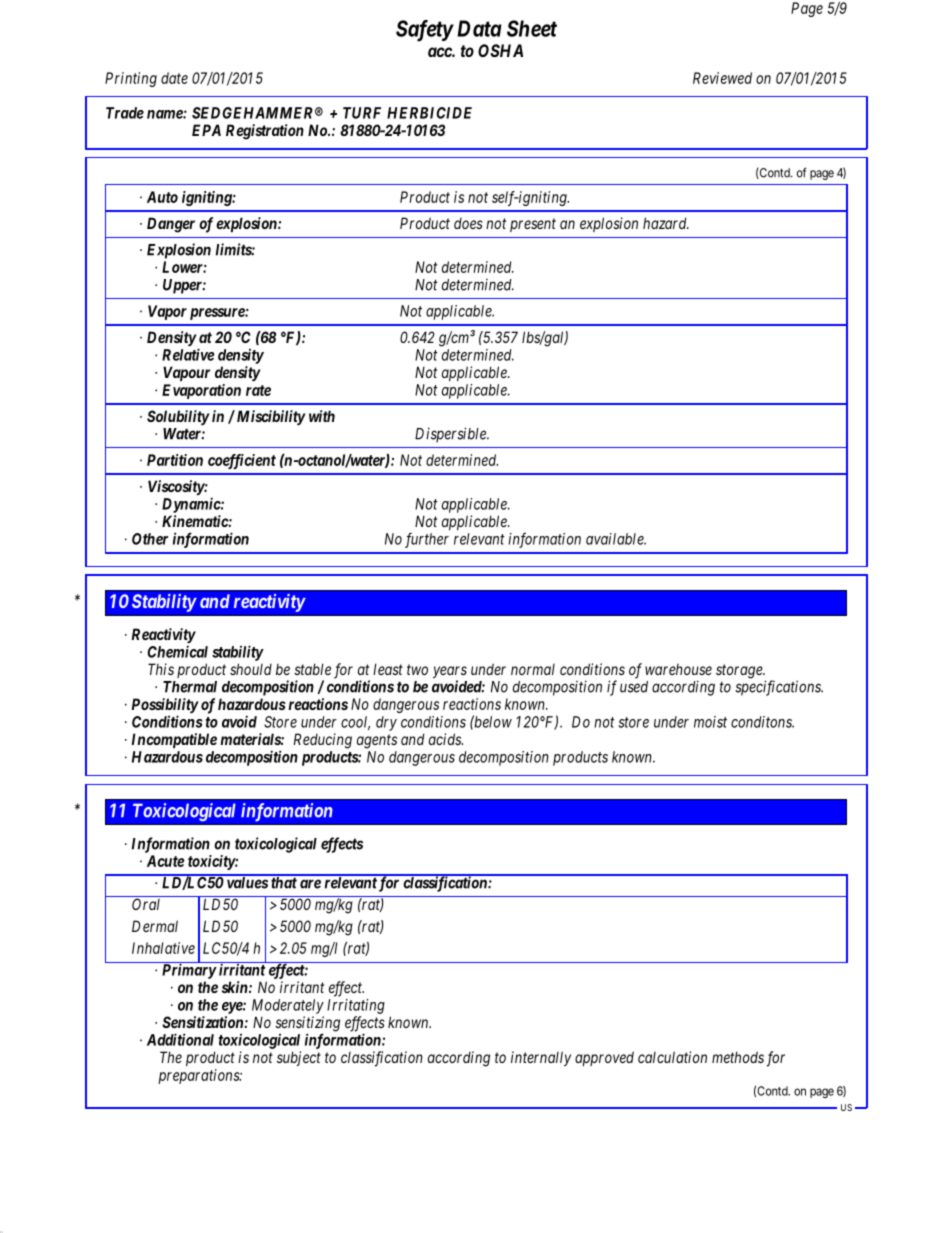 This document has height=1233, width=952. I want to click on Other, so click(150, 539).
